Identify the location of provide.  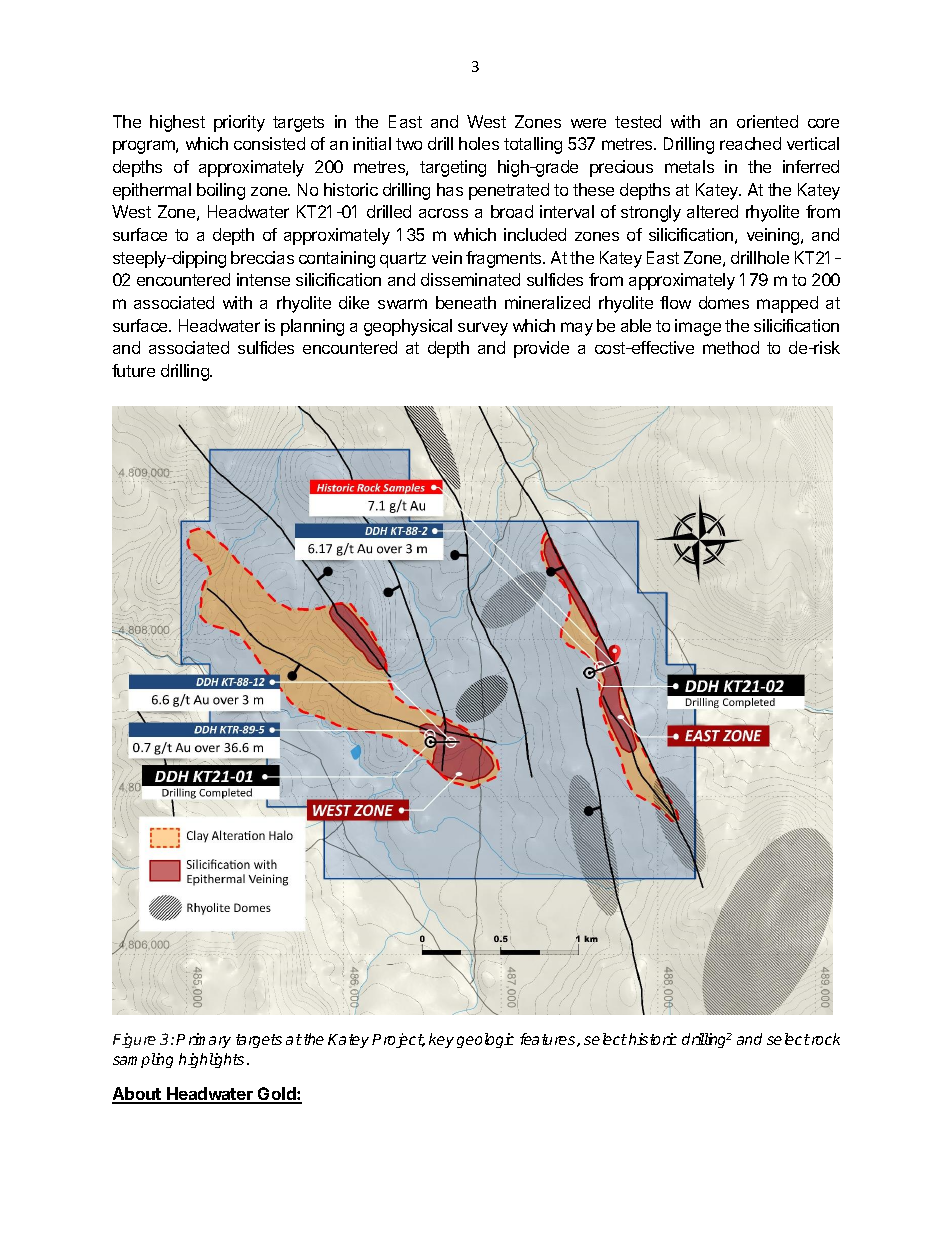
(541, 349).
